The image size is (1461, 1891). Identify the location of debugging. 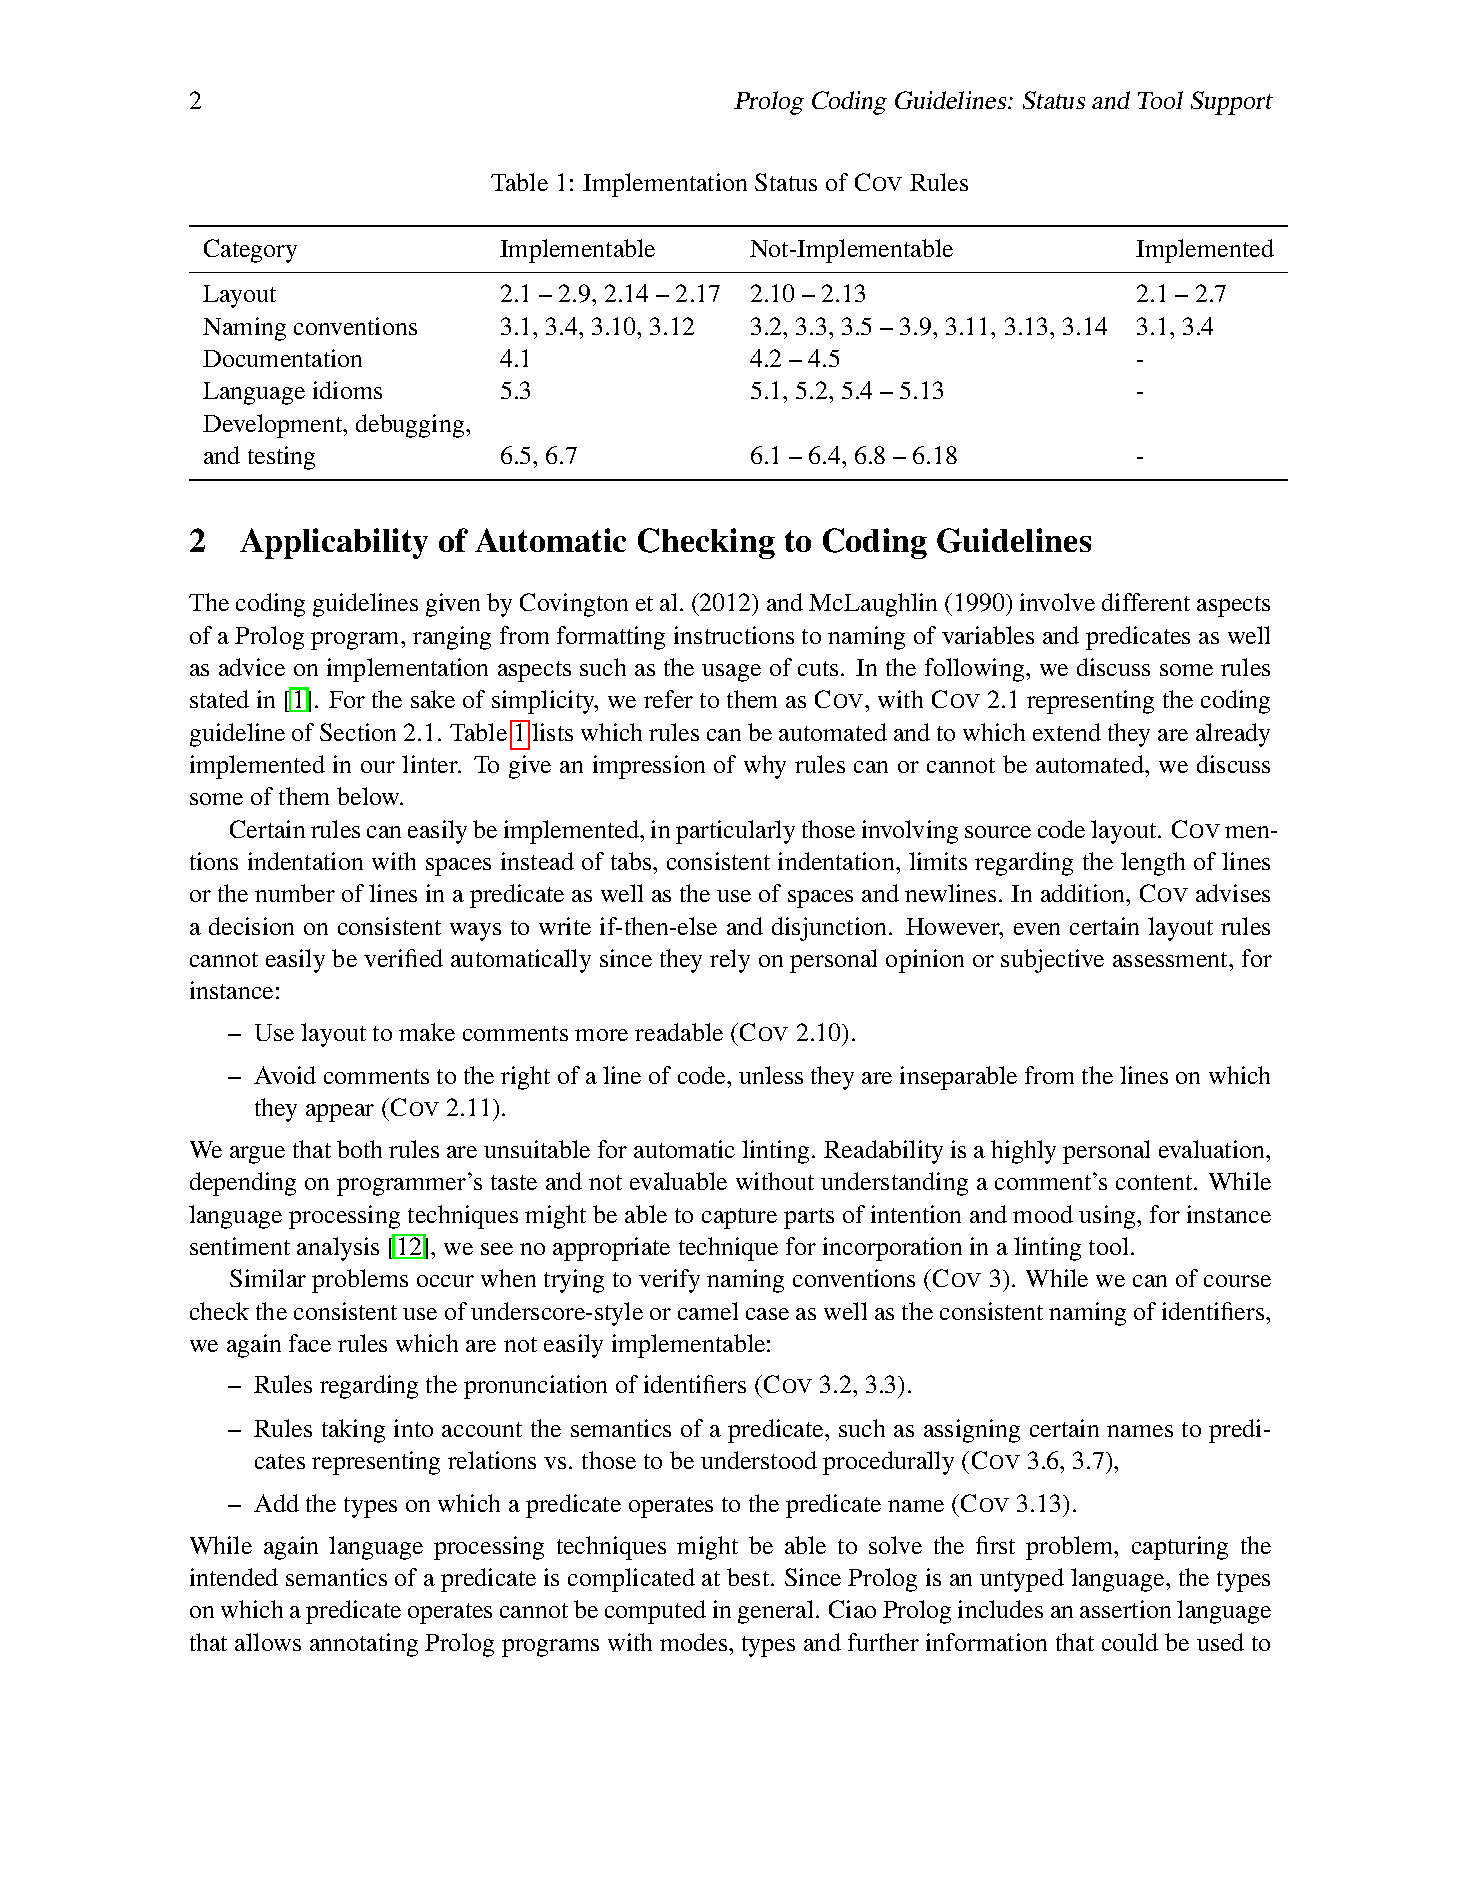
(411, 426).
